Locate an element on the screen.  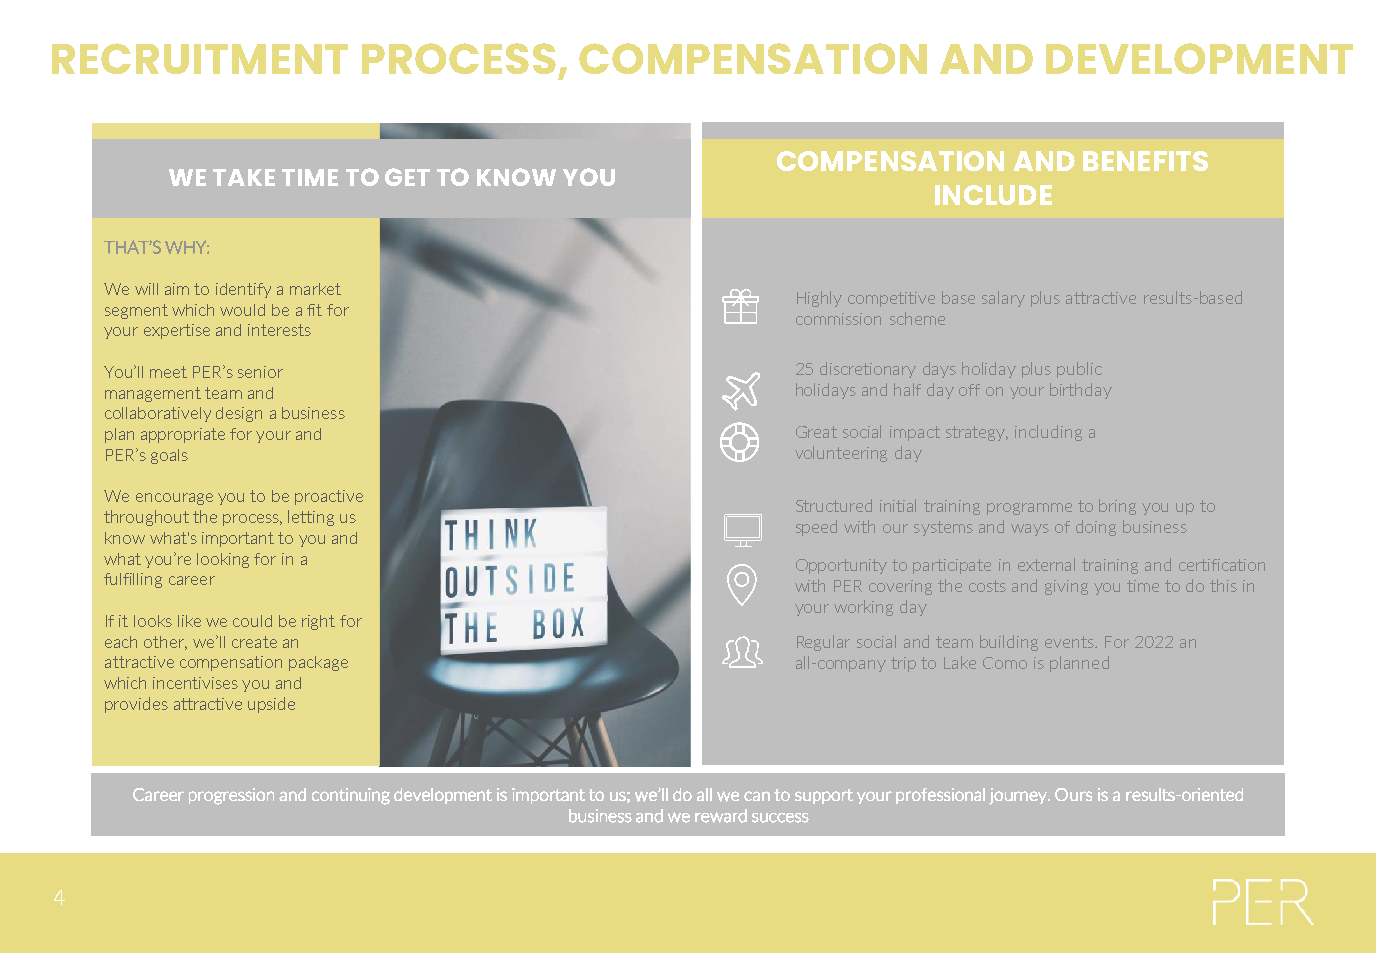
GET is located at coordinates (407, 177).
